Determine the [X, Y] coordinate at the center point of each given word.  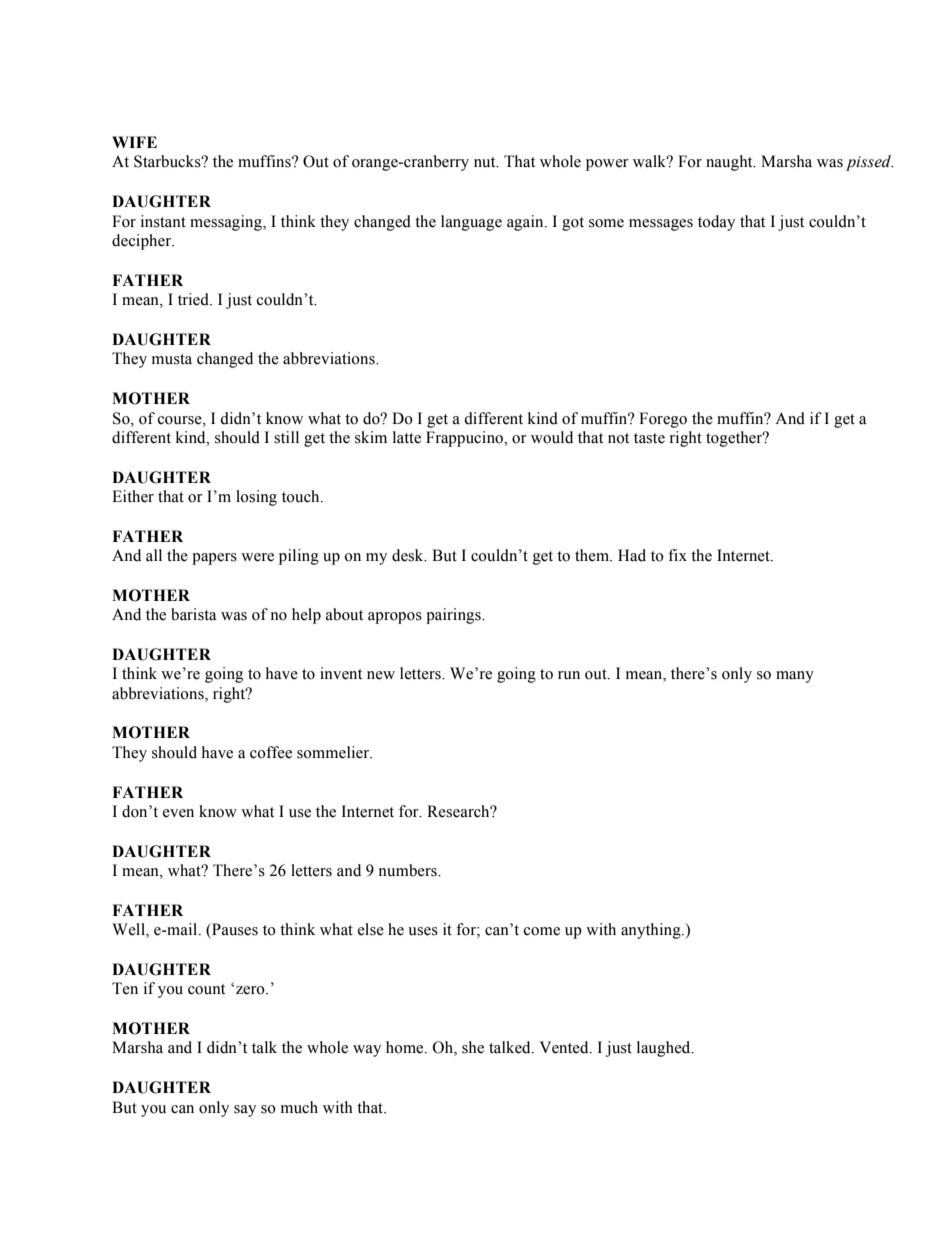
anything [652, 931]
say [245, 1111]
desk [409, 555]
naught [730, 163]
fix [677, 555]
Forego [663, 420]
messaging [227, 223]
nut [486, 162]
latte [407, 437]
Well [129, 930]
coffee [271, 752]
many [795, 677]
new [381, 675]
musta [172, 359]
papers [214, 559]
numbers [409, 870]
